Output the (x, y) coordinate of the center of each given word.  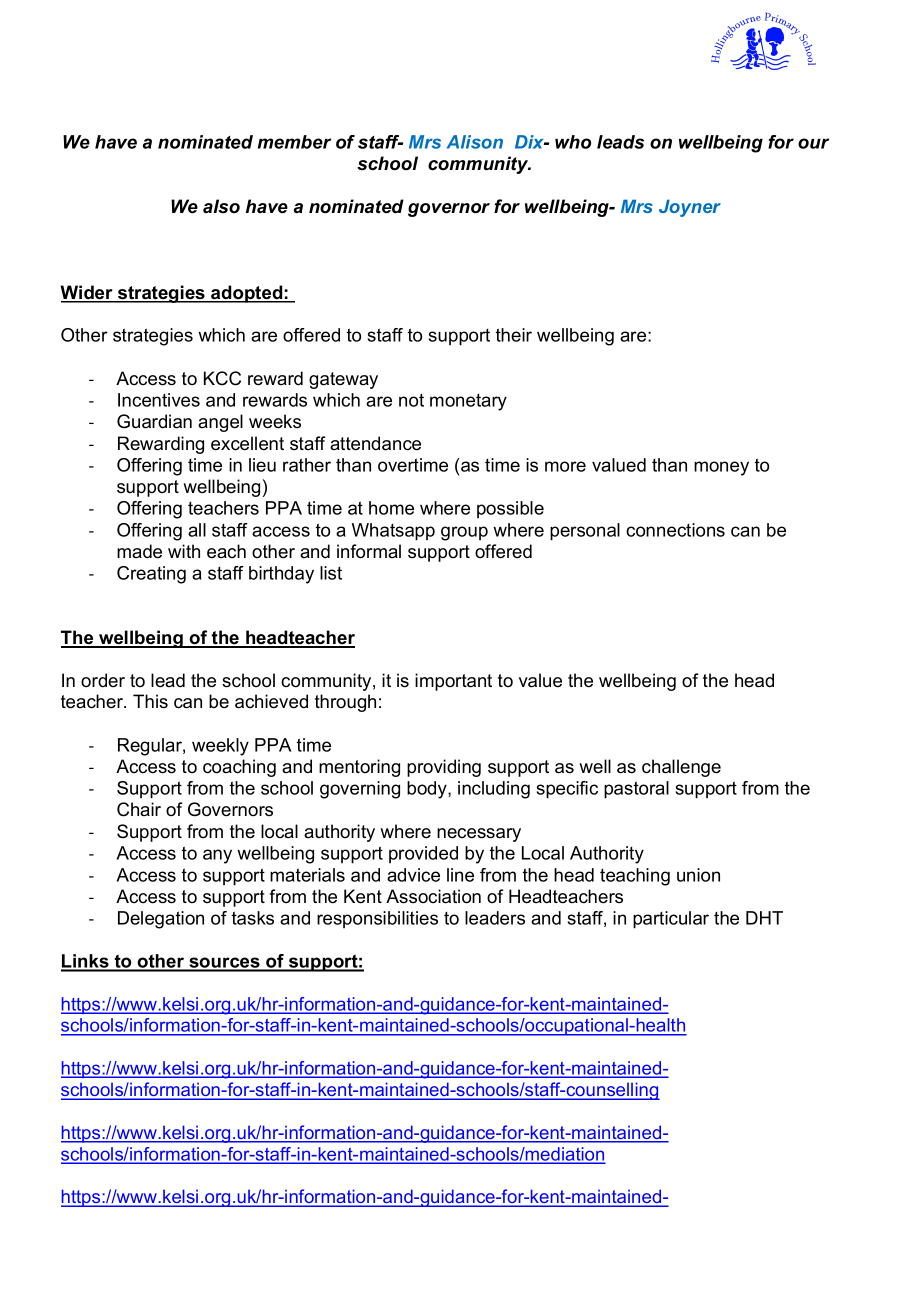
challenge (681, 768)
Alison (475, 142)
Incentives (159, 400)
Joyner (690, 208)
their (514, 335)
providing (444, 768)
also (221, 206)
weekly (220, 747)
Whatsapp (393, 532)
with (184, 551)
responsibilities (377, 919)
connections (675, 530)
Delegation (161, 920)
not (411, 400)
